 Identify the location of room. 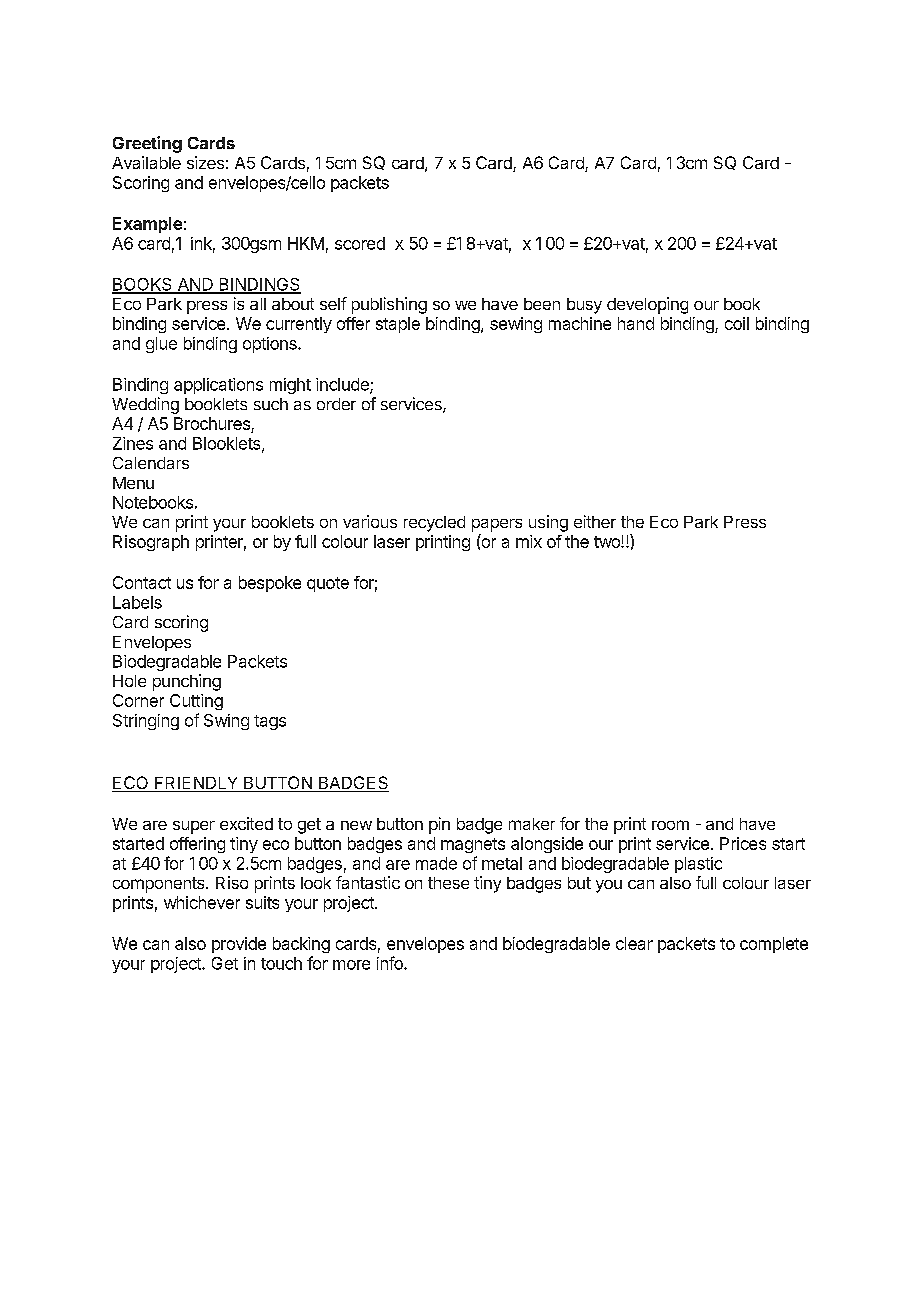
(670, 825).
